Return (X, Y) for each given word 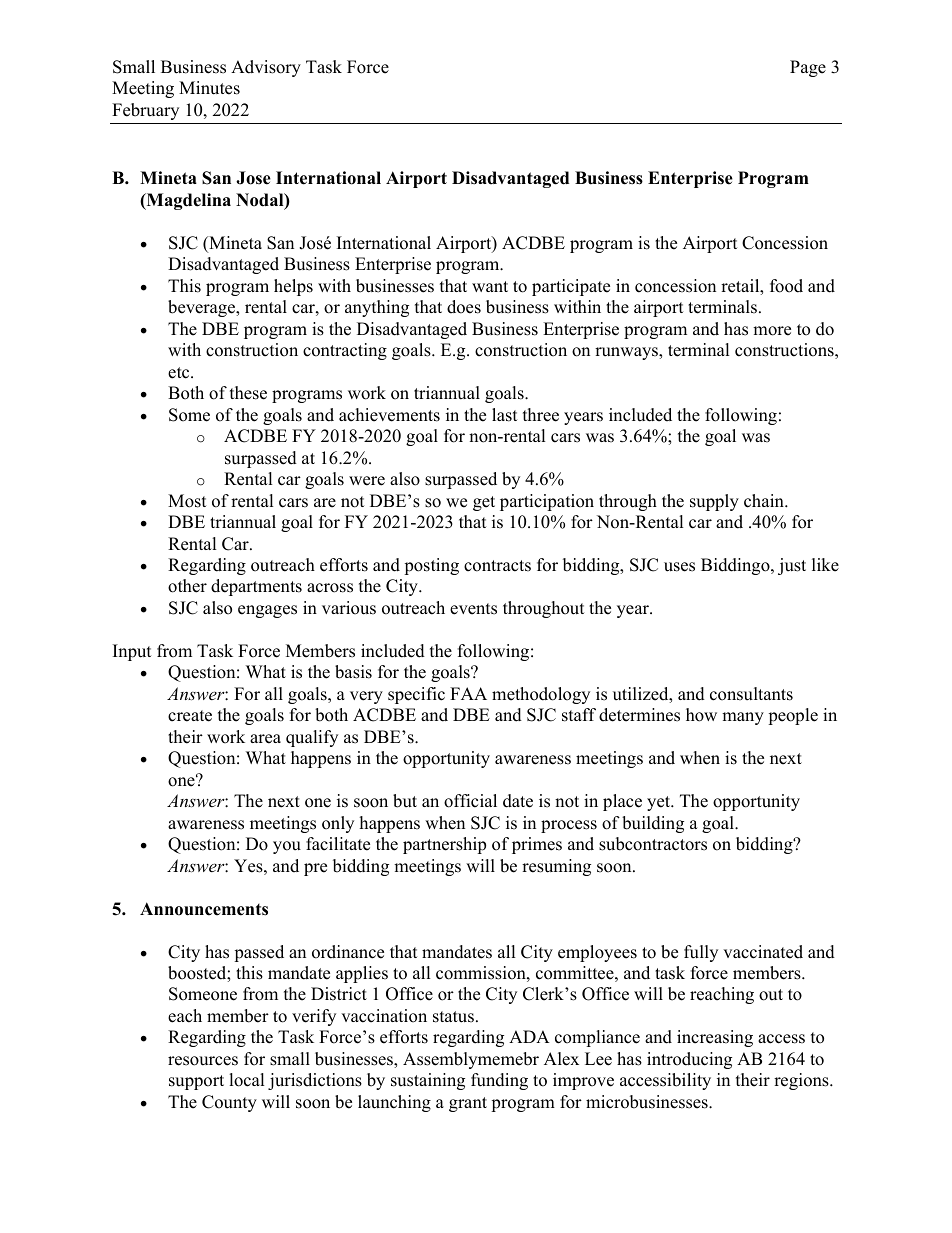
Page (808, 68)
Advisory (266, 68)
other (187, 586)
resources (203, 1061)
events (473, 609)
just (792, 566)
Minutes (209, 88)
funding (499, 1081)
